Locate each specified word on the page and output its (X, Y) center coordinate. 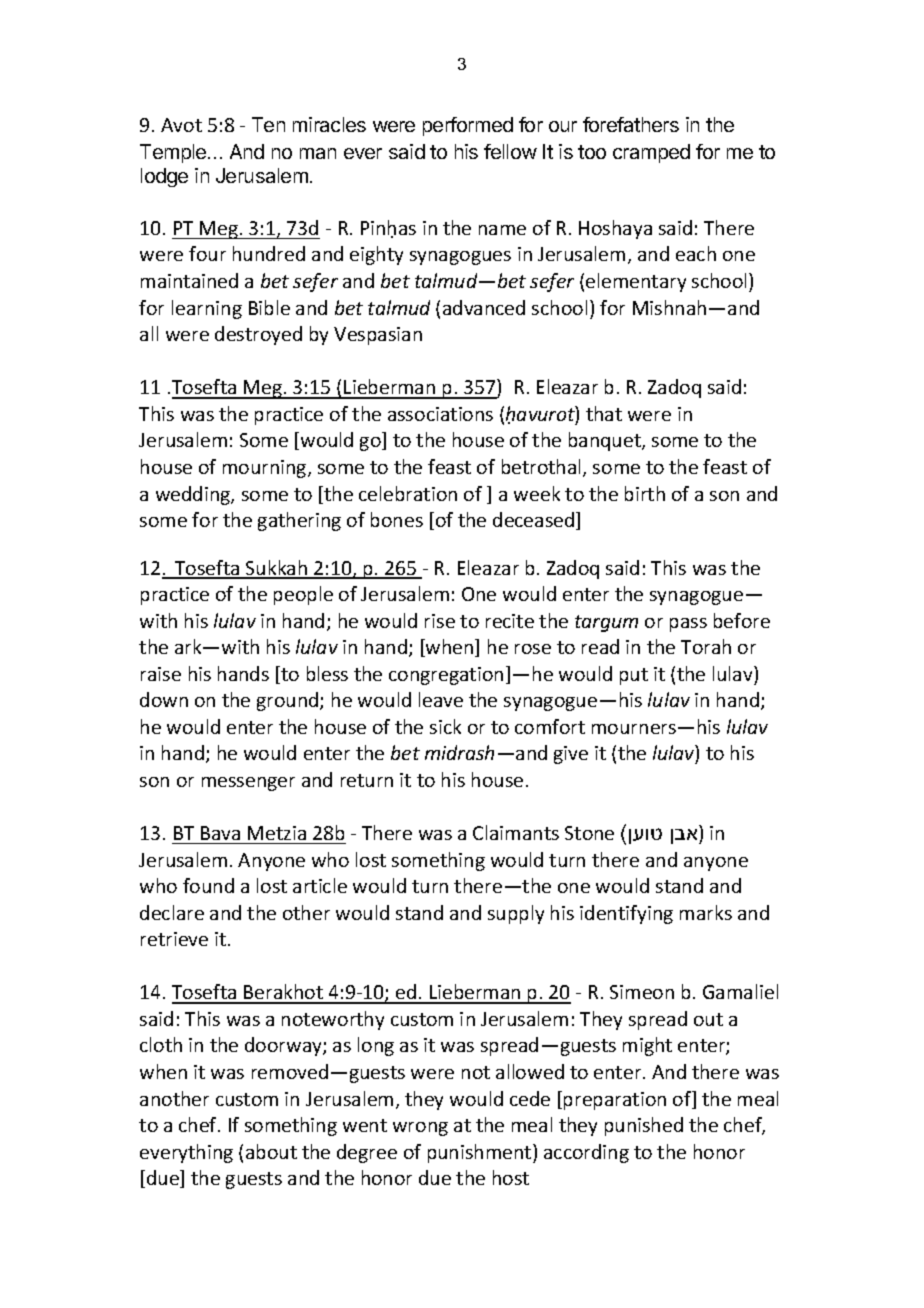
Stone (589, 833)
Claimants (516, 832)
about (271, 1151)
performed (468, 126)
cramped (651, 153)
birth (645, 493)
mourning (266, 469)
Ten (268, 124)
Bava (220, 833)
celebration (408, 493)
